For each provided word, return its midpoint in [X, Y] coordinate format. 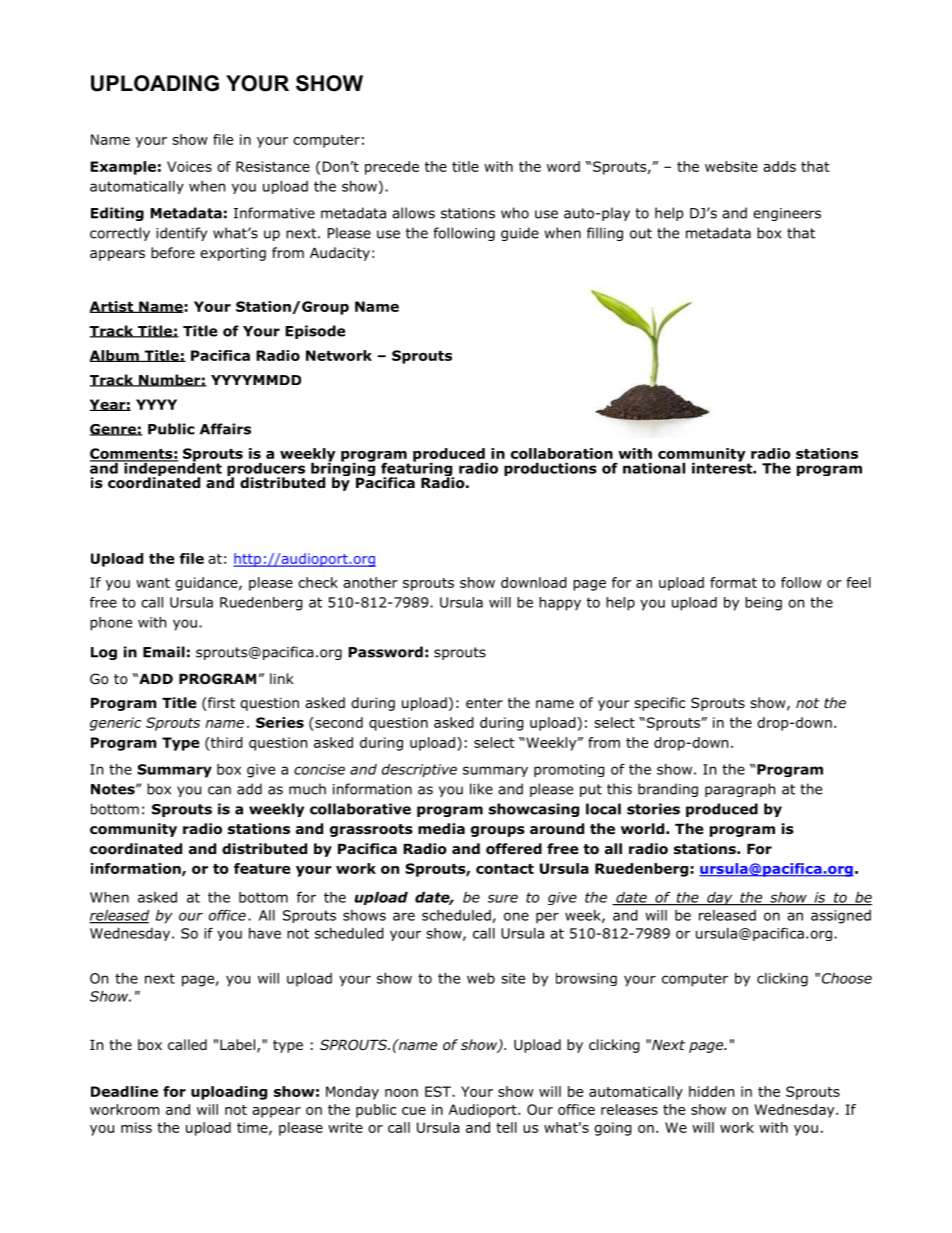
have [265, 933]
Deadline [124, 1091]
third [226, 742]
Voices [189, 166]
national [654, 468]
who [515, 213]
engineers [787, 214]
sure [503, 898]
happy [560, 604]
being [763, 604]
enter [484, 703]
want [153, 583]
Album [115, 356]
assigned [841, 917]
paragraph [740, 790]
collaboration [562, 453]
